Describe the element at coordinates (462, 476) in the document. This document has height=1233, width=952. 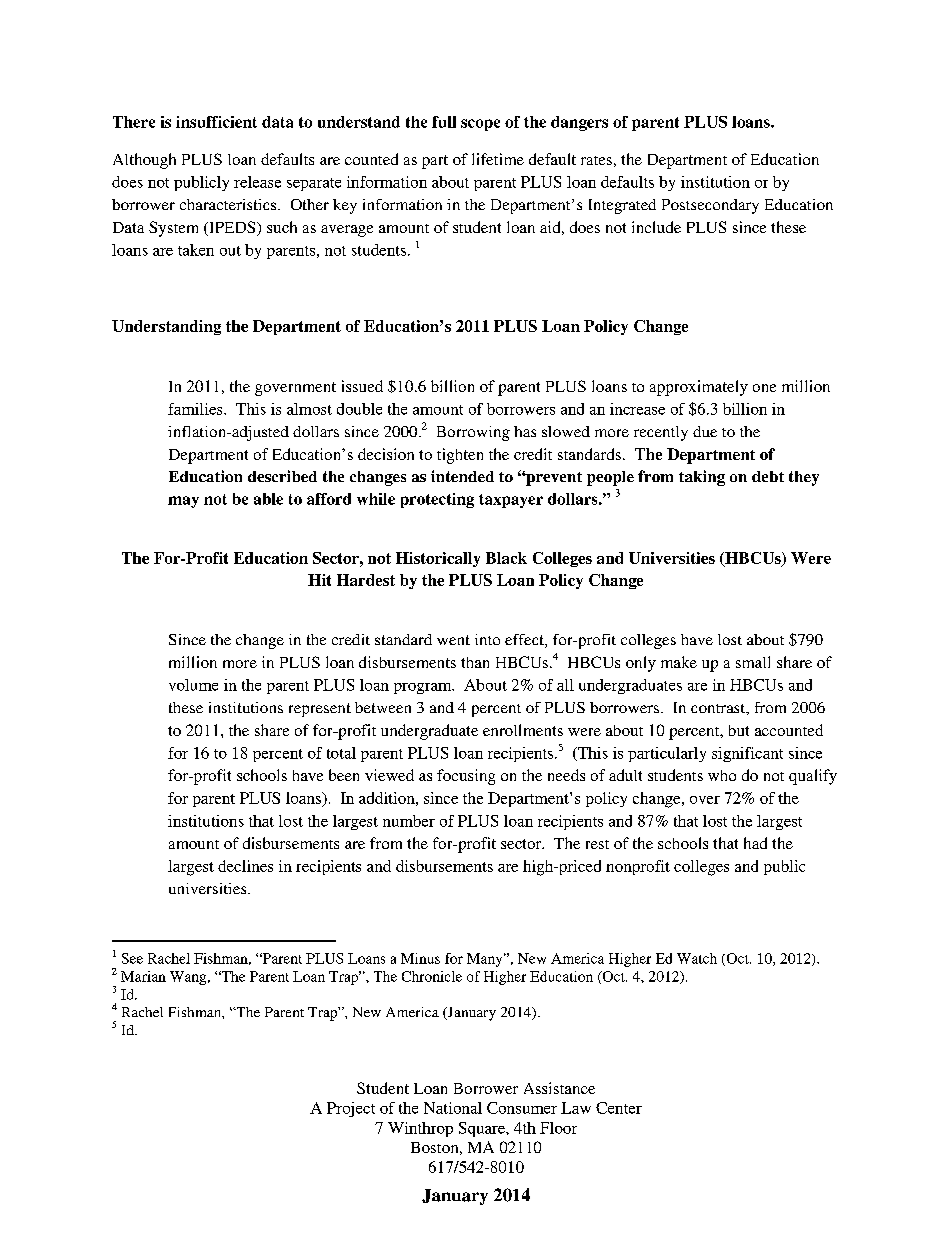
I see `intended` at that location.
